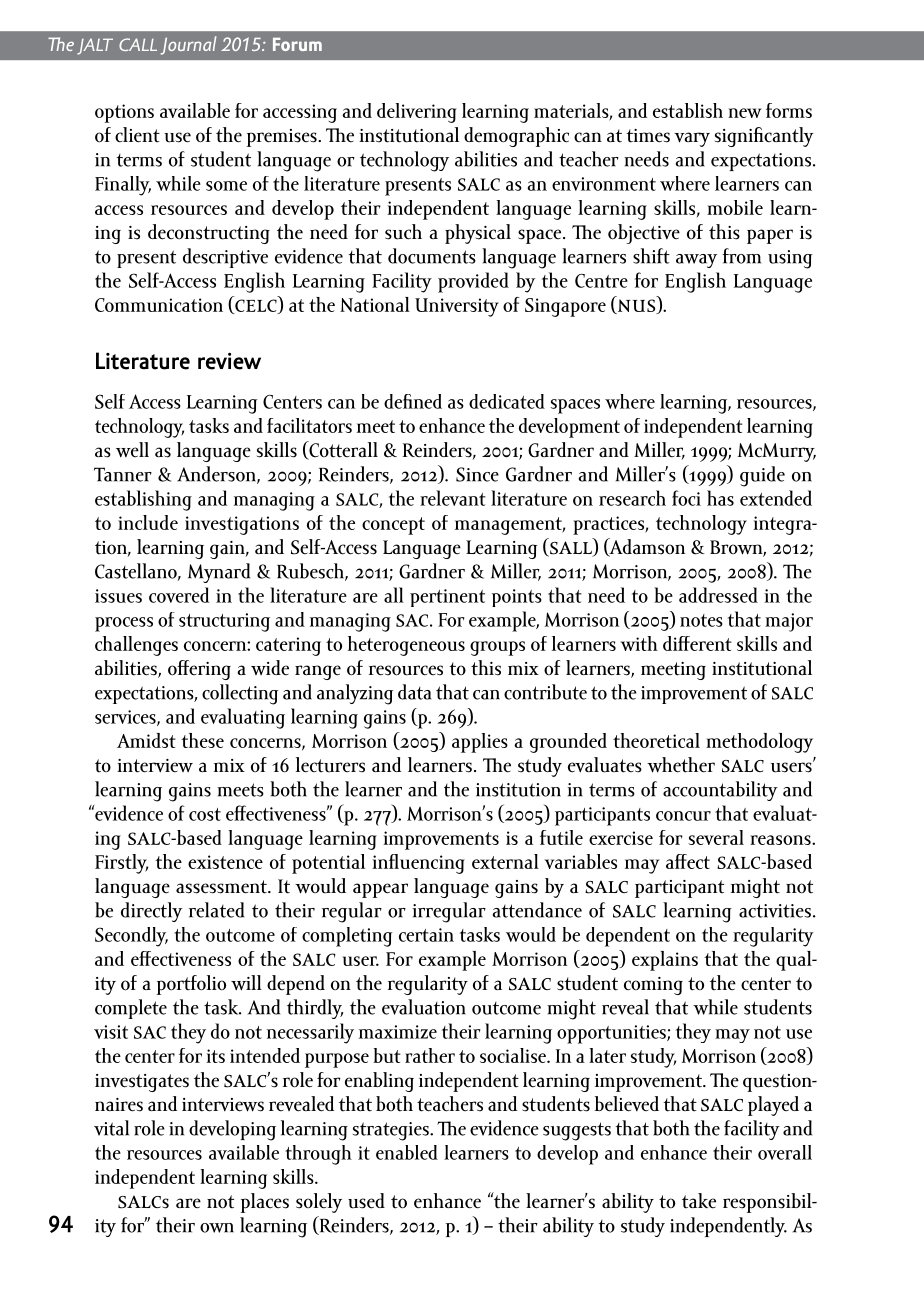 Image resolution: width=924 pixels, height=1311 pixels. Describe the element at coordinates (417, 113) in the screenshot. I see `delivering` at that location.
